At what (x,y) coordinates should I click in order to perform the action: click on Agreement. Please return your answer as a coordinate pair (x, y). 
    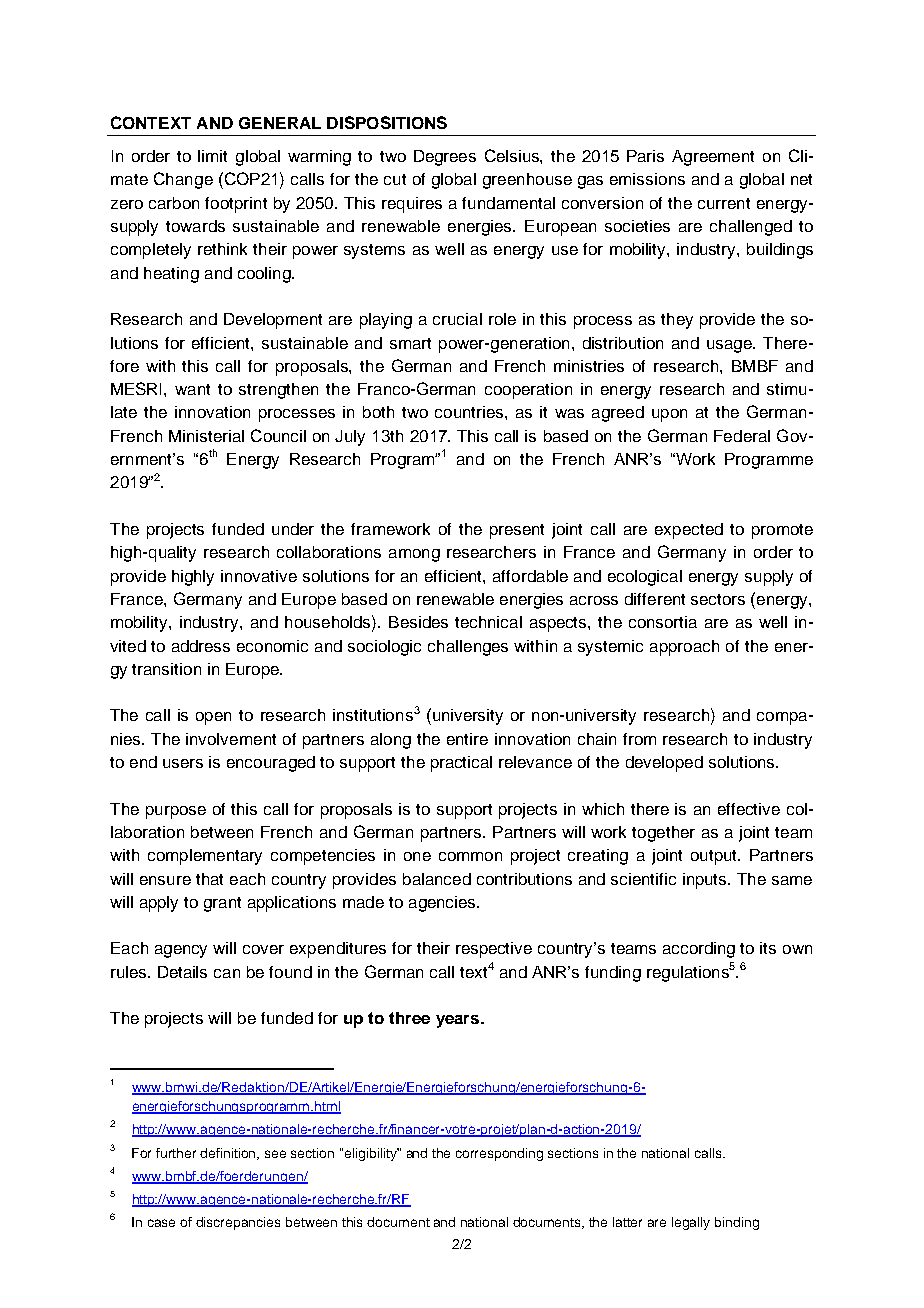
    Looking at the image, I should click on (713, 158).
